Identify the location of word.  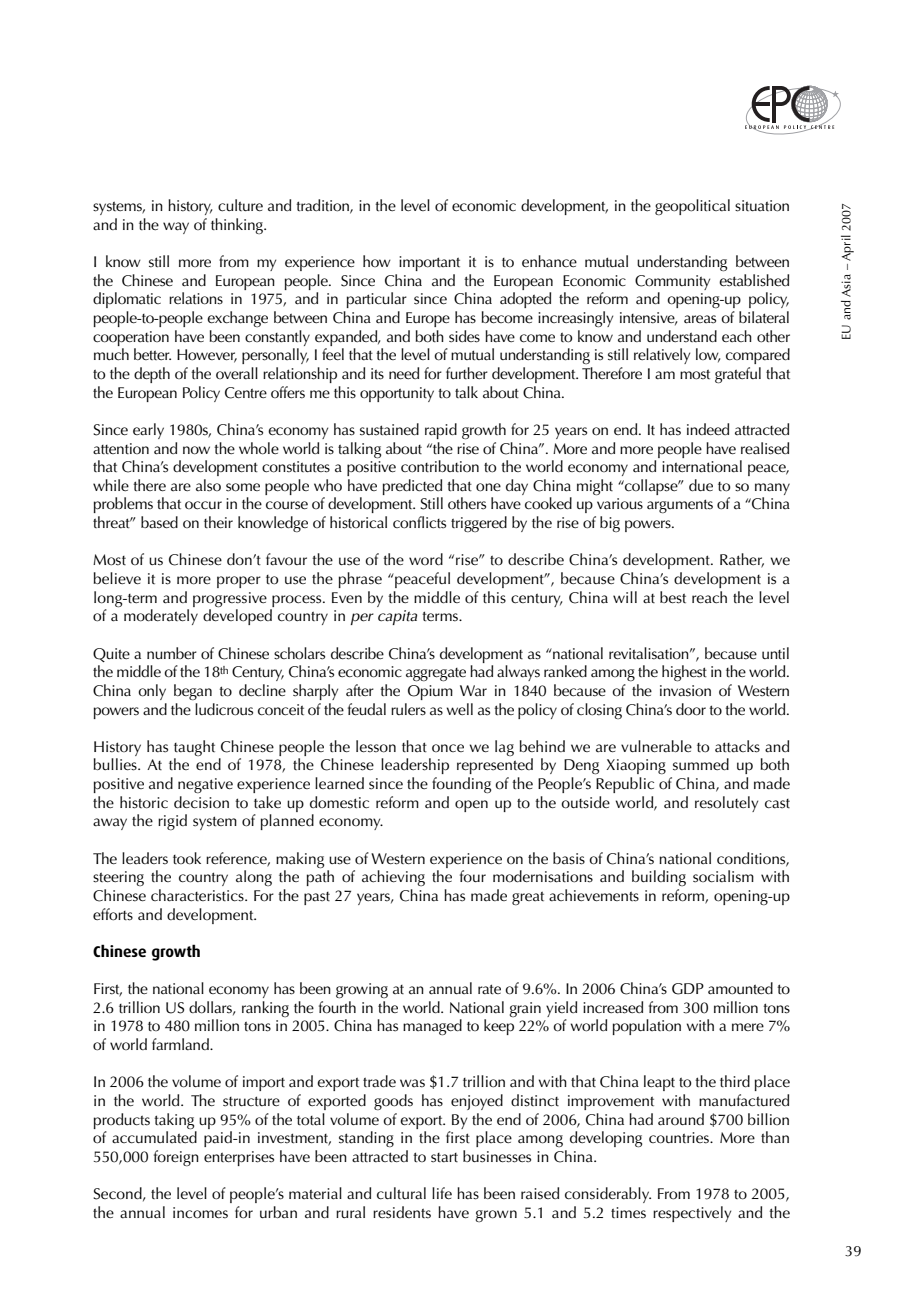
(426, 559).
